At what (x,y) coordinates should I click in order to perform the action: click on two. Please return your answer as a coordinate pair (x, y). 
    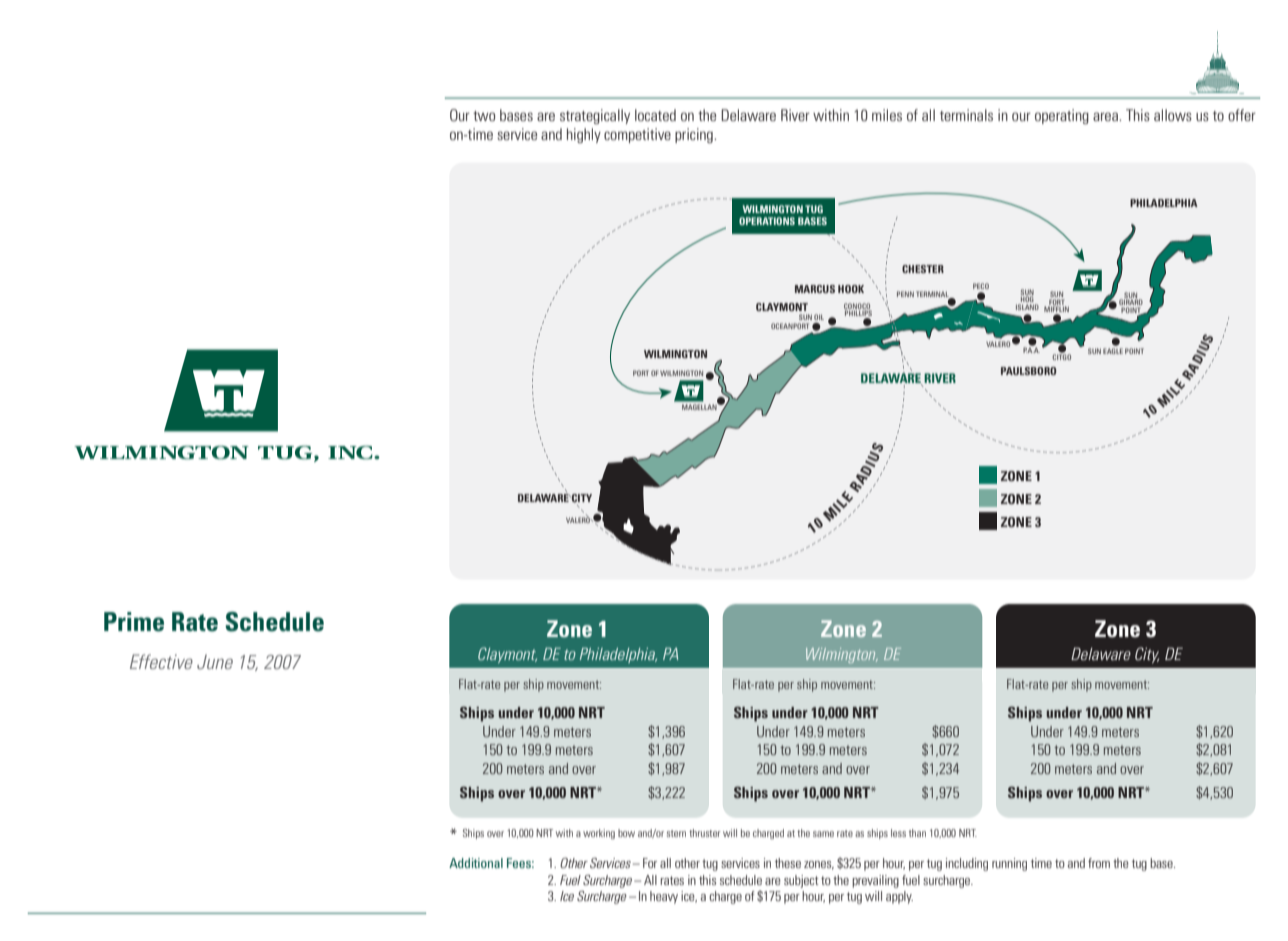
    Looking at the image, I should click on (484, 116).
